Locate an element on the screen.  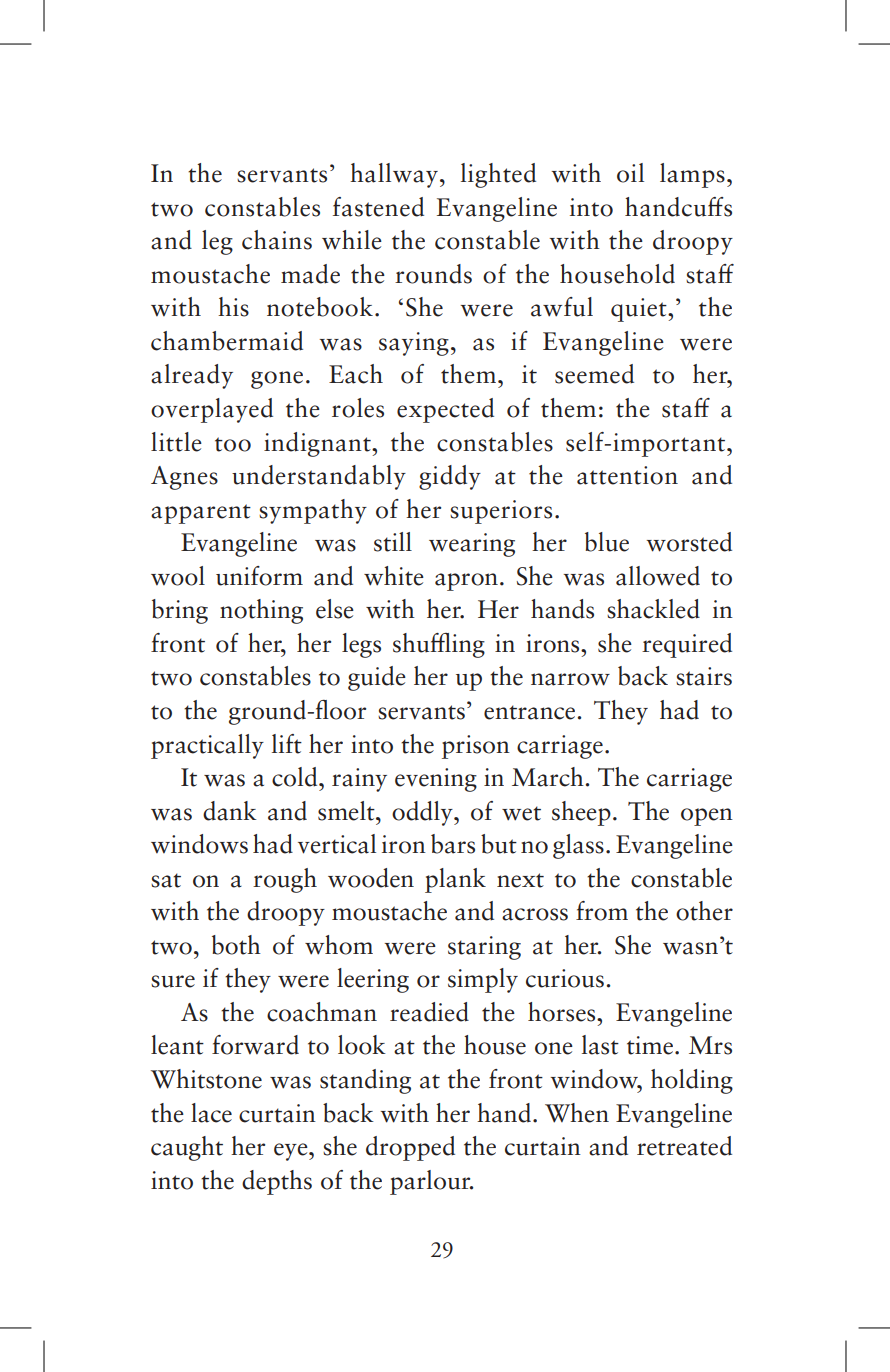
chains is located at coordinates (277, 240).
